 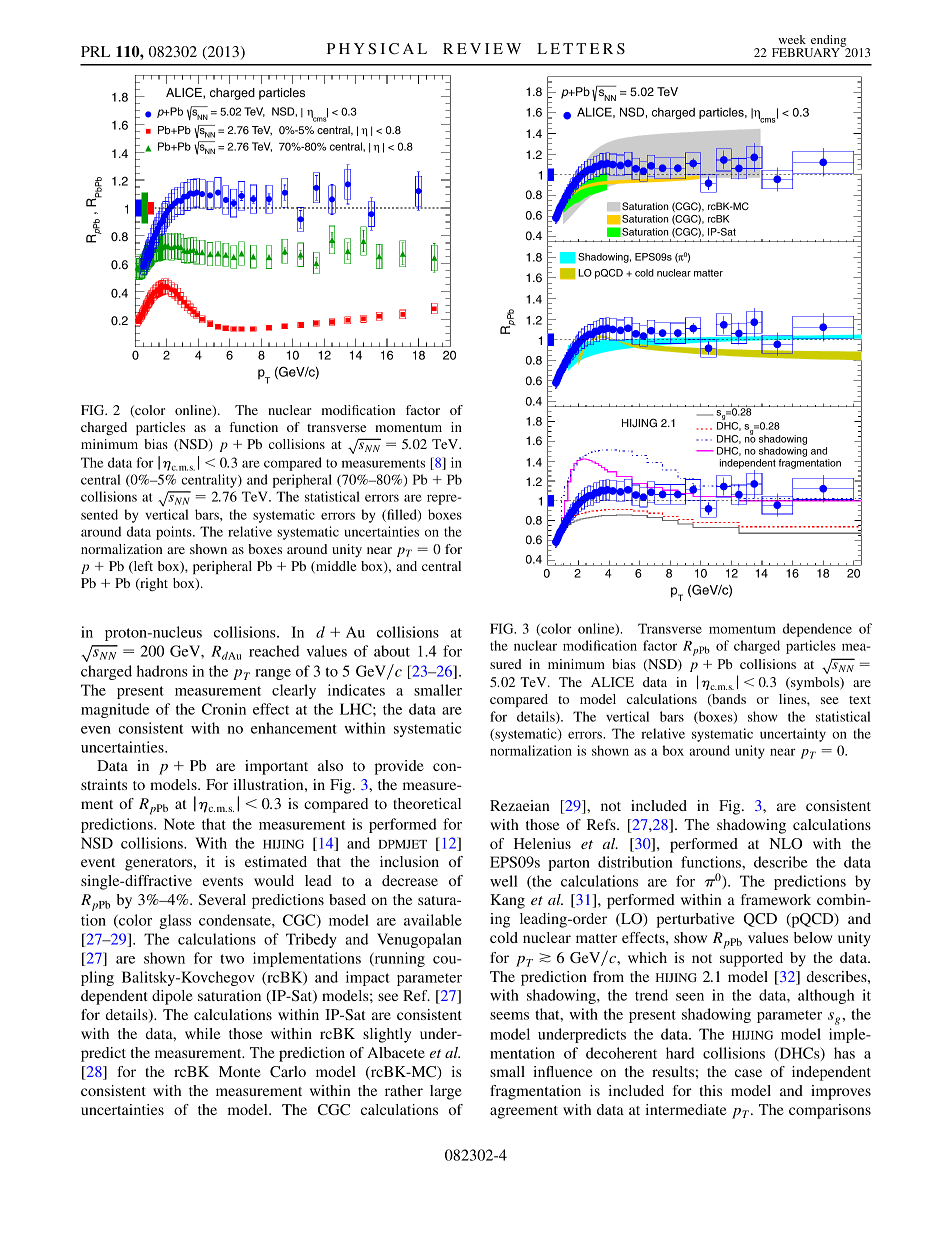 What do you see at coordinates (817, 630) in the screenshot?
I see `dependence` at bounding box center [817, 630].
